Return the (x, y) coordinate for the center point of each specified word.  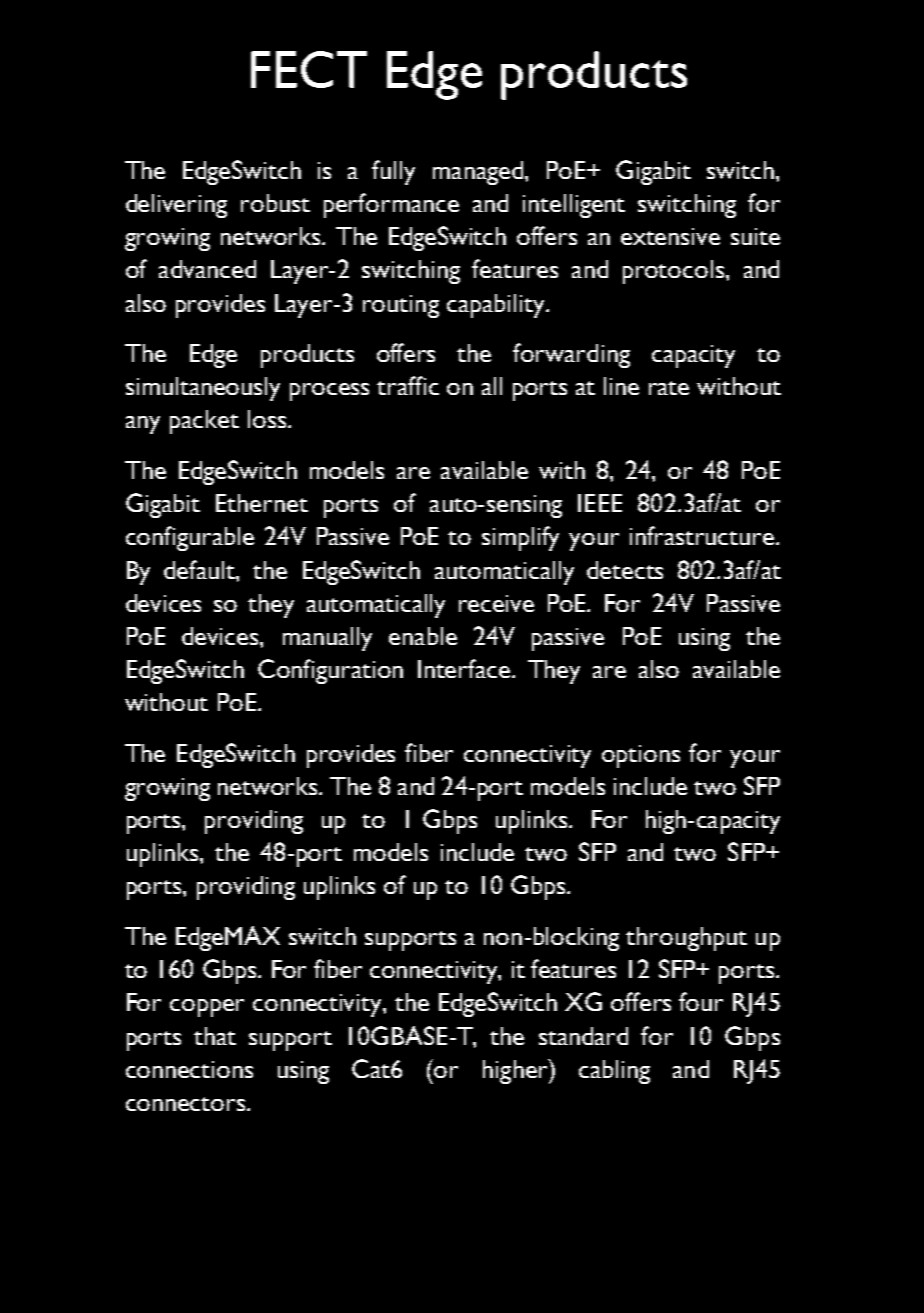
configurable (190, 538)
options (641, 756)
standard (583, 1036)
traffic (408, 385)
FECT (309, 69)
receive (496, 603)
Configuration (330, 671)
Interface (464, 668)
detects (625, 570)
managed (479, 173)
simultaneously (203, 389)
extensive (670, 236)
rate (669, 388)
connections (189, 1069)
